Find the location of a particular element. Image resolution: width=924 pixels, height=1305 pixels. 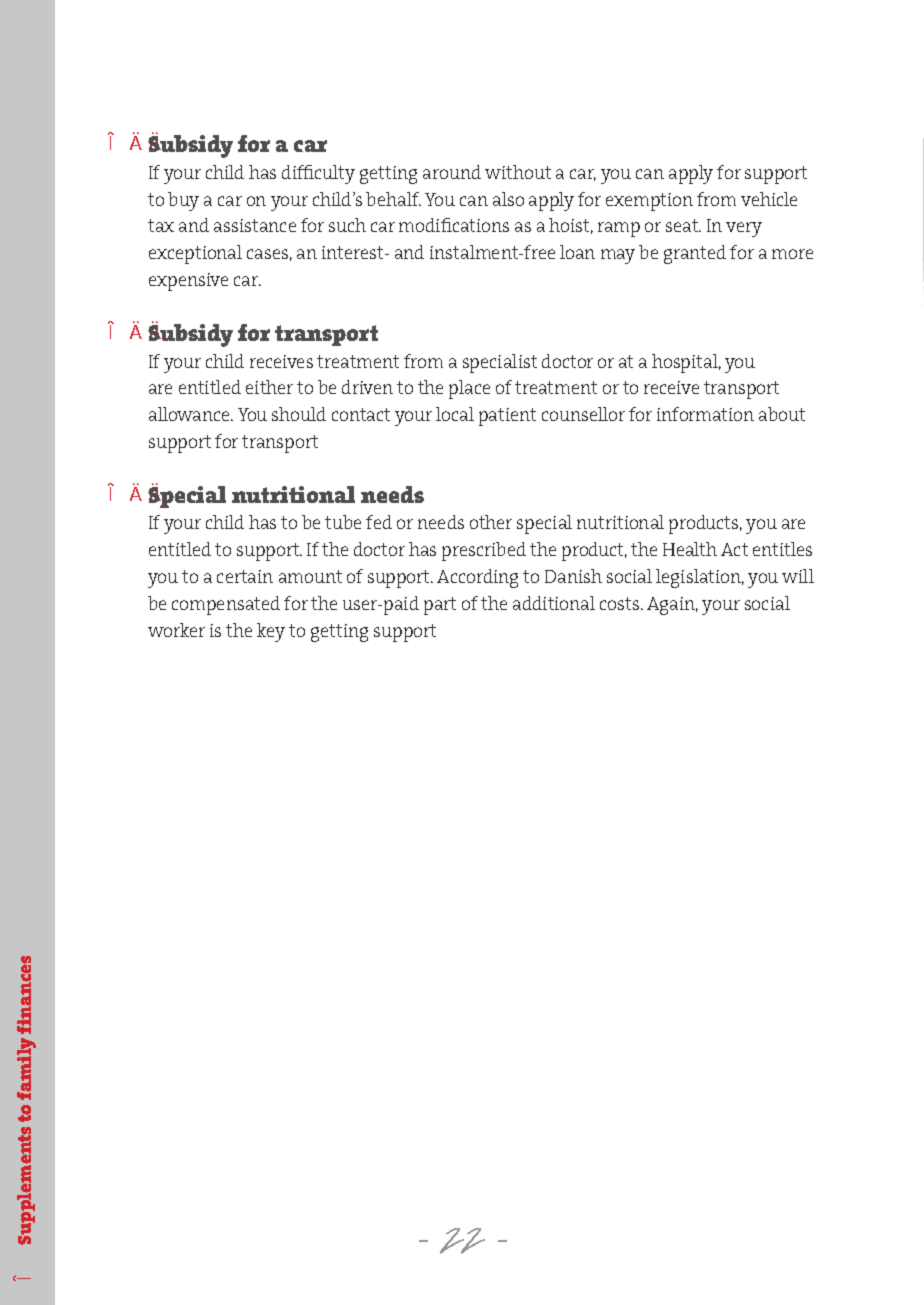

other is located at coordinates (491, 522).
